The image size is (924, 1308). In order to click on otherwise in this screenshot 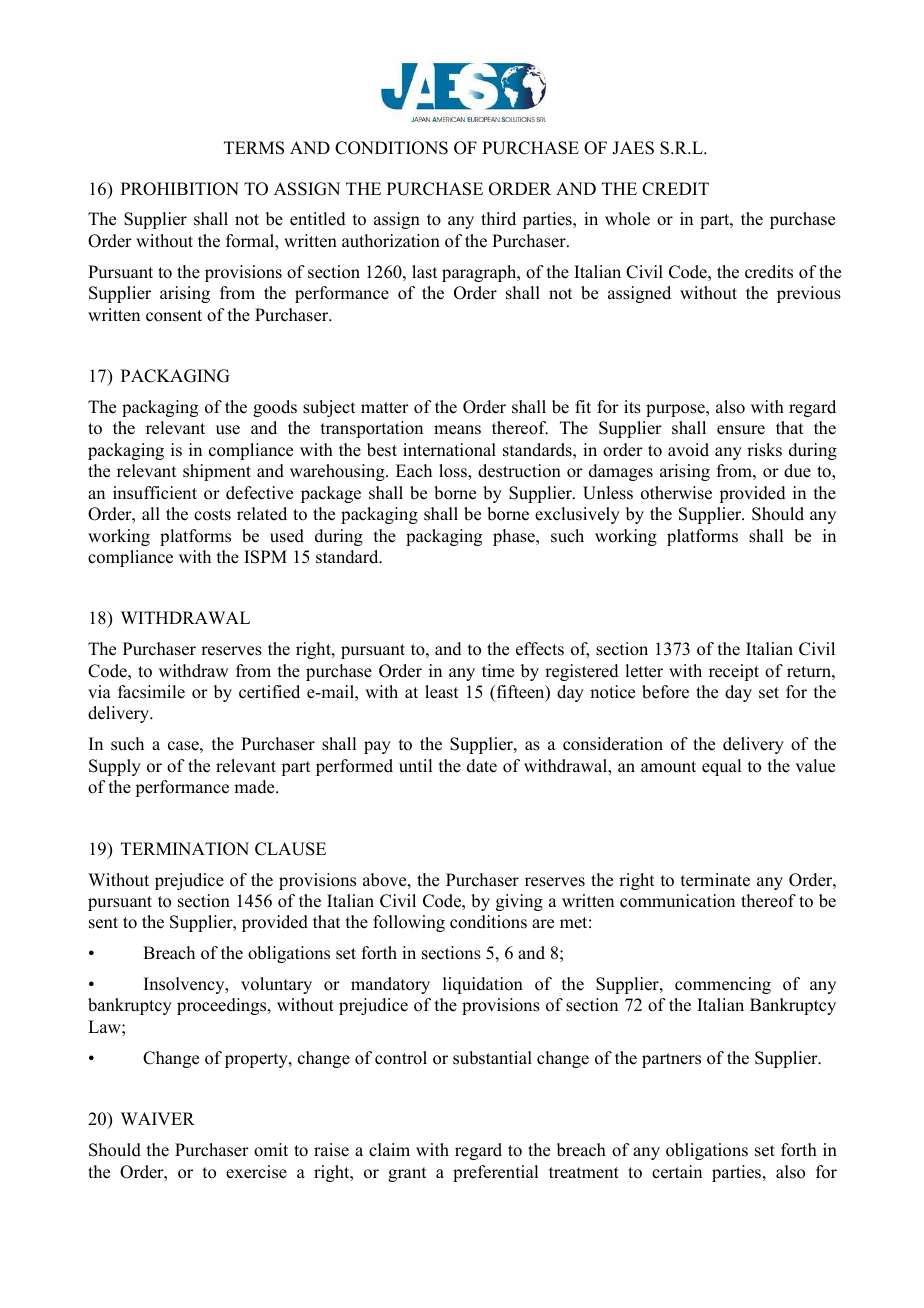, I will do `click(676, 493)`.
